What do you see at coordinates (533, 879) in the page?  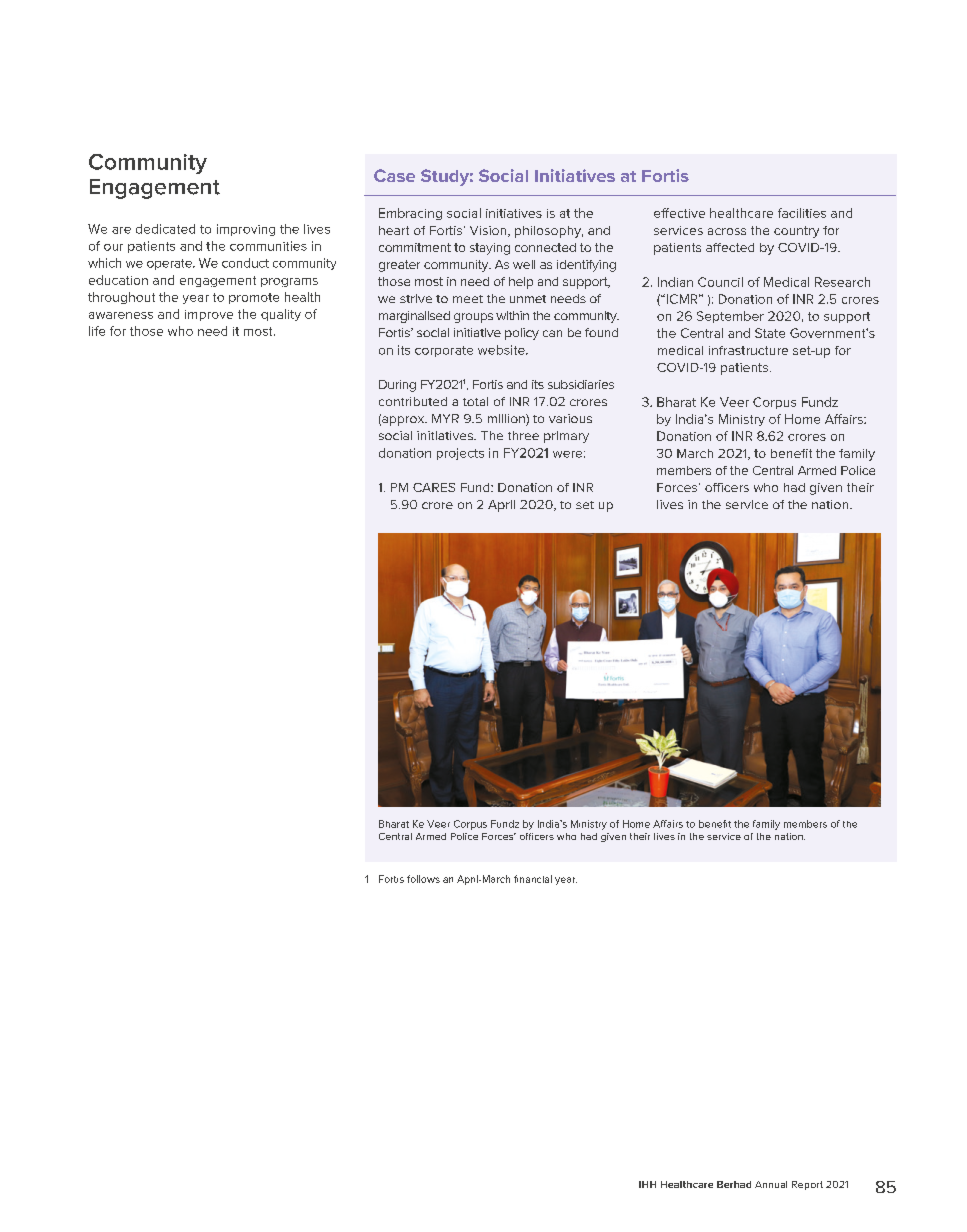 I see `financial` at bounding box center [533, 879].
